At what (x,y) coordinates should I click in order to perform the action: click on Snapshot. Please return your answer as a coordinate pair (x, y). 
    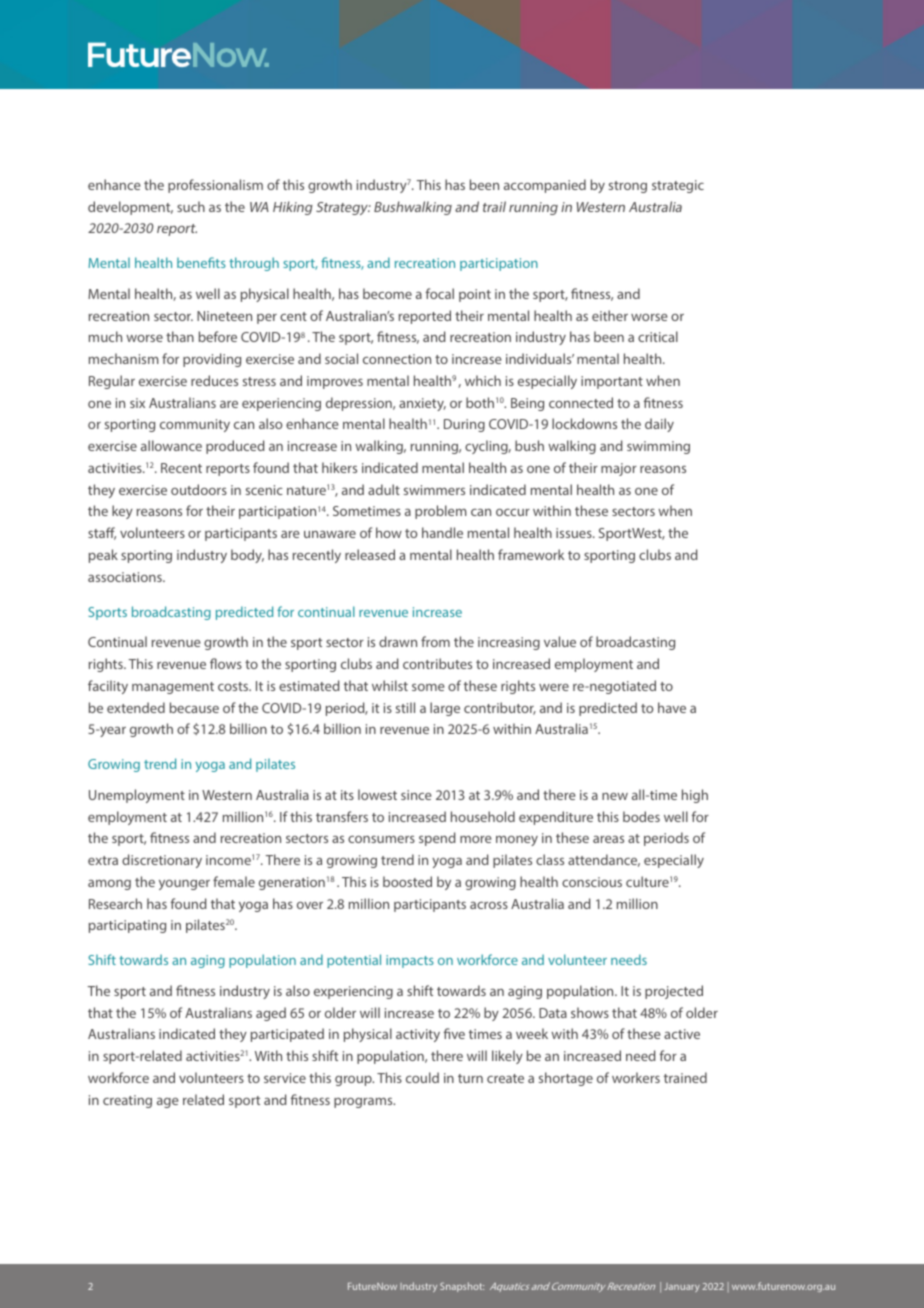
    Looking at the image, I should click on (462, 1287).
